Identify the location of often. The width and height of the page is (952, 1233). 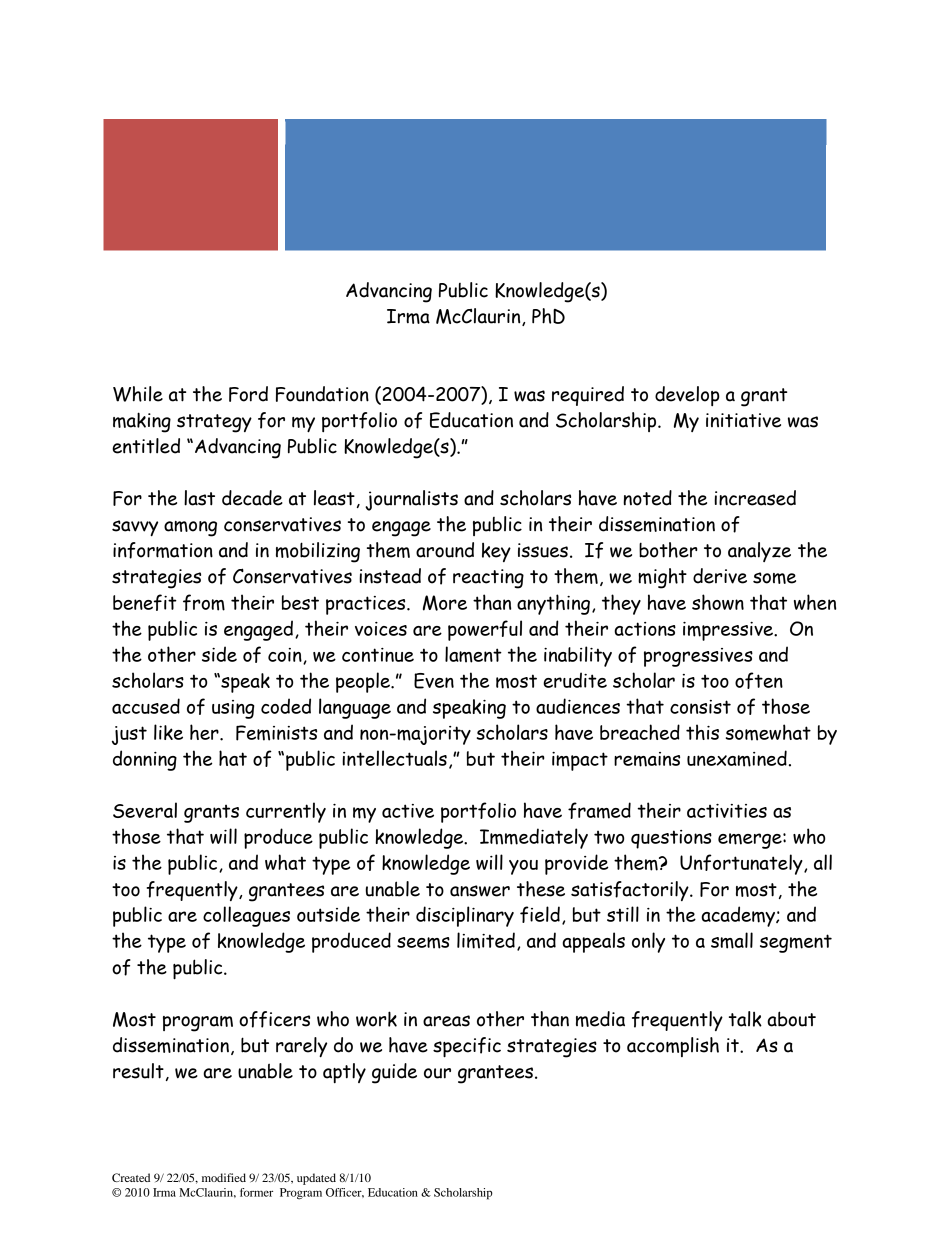
(759, 680).
